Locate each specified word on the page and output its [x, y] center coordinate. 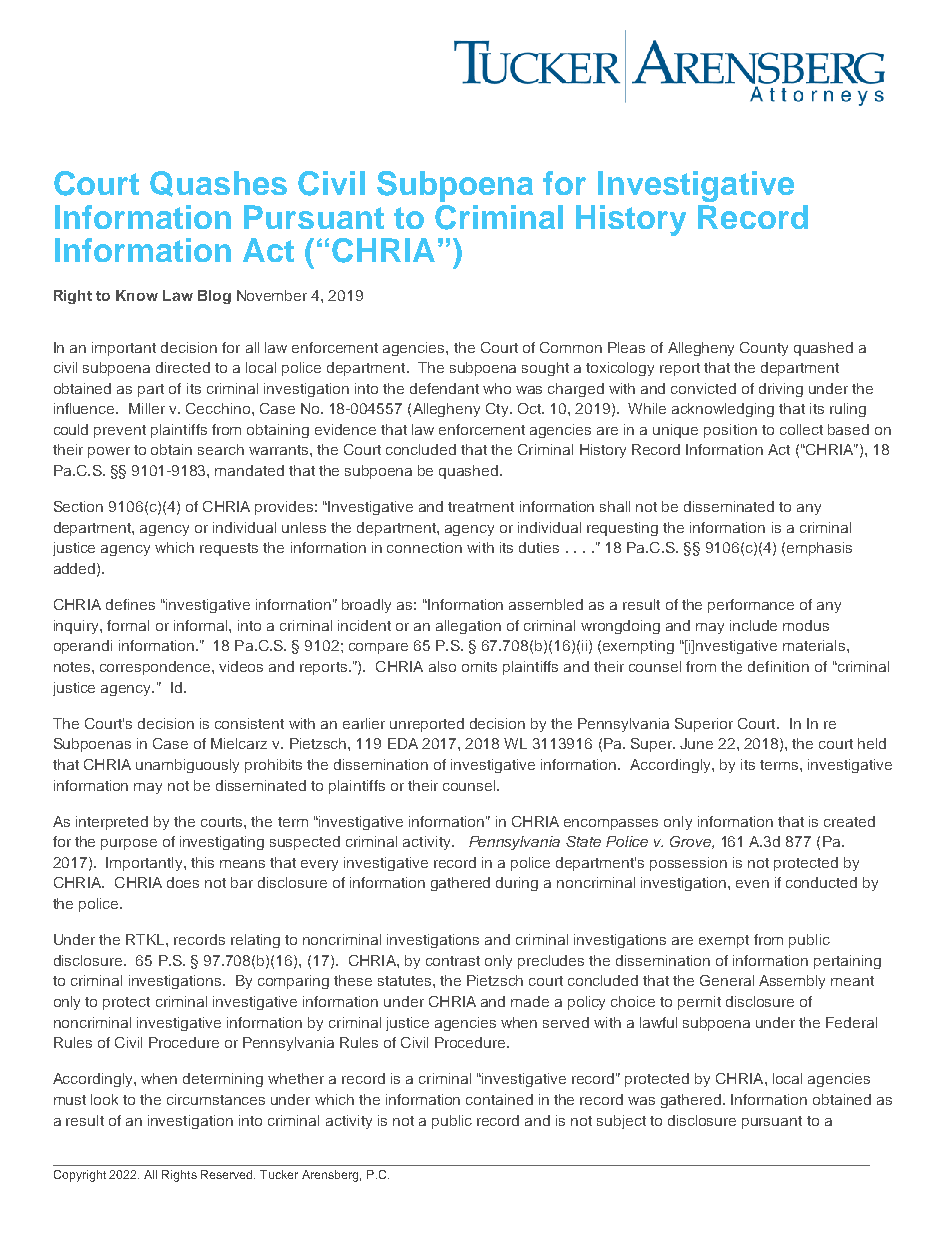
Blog [214, 297]
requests [229, 549]
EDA [403, 743]
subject [621, 1122]
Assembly [792, 982]
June [696, 743]
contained [499, 1099]
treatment [481, 507]
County [764, 349]
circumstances [216, 1099]
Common [571, 347]
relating [255, 941]
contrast [453, 961]
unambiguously [187, 766]
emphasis [819, 549]
